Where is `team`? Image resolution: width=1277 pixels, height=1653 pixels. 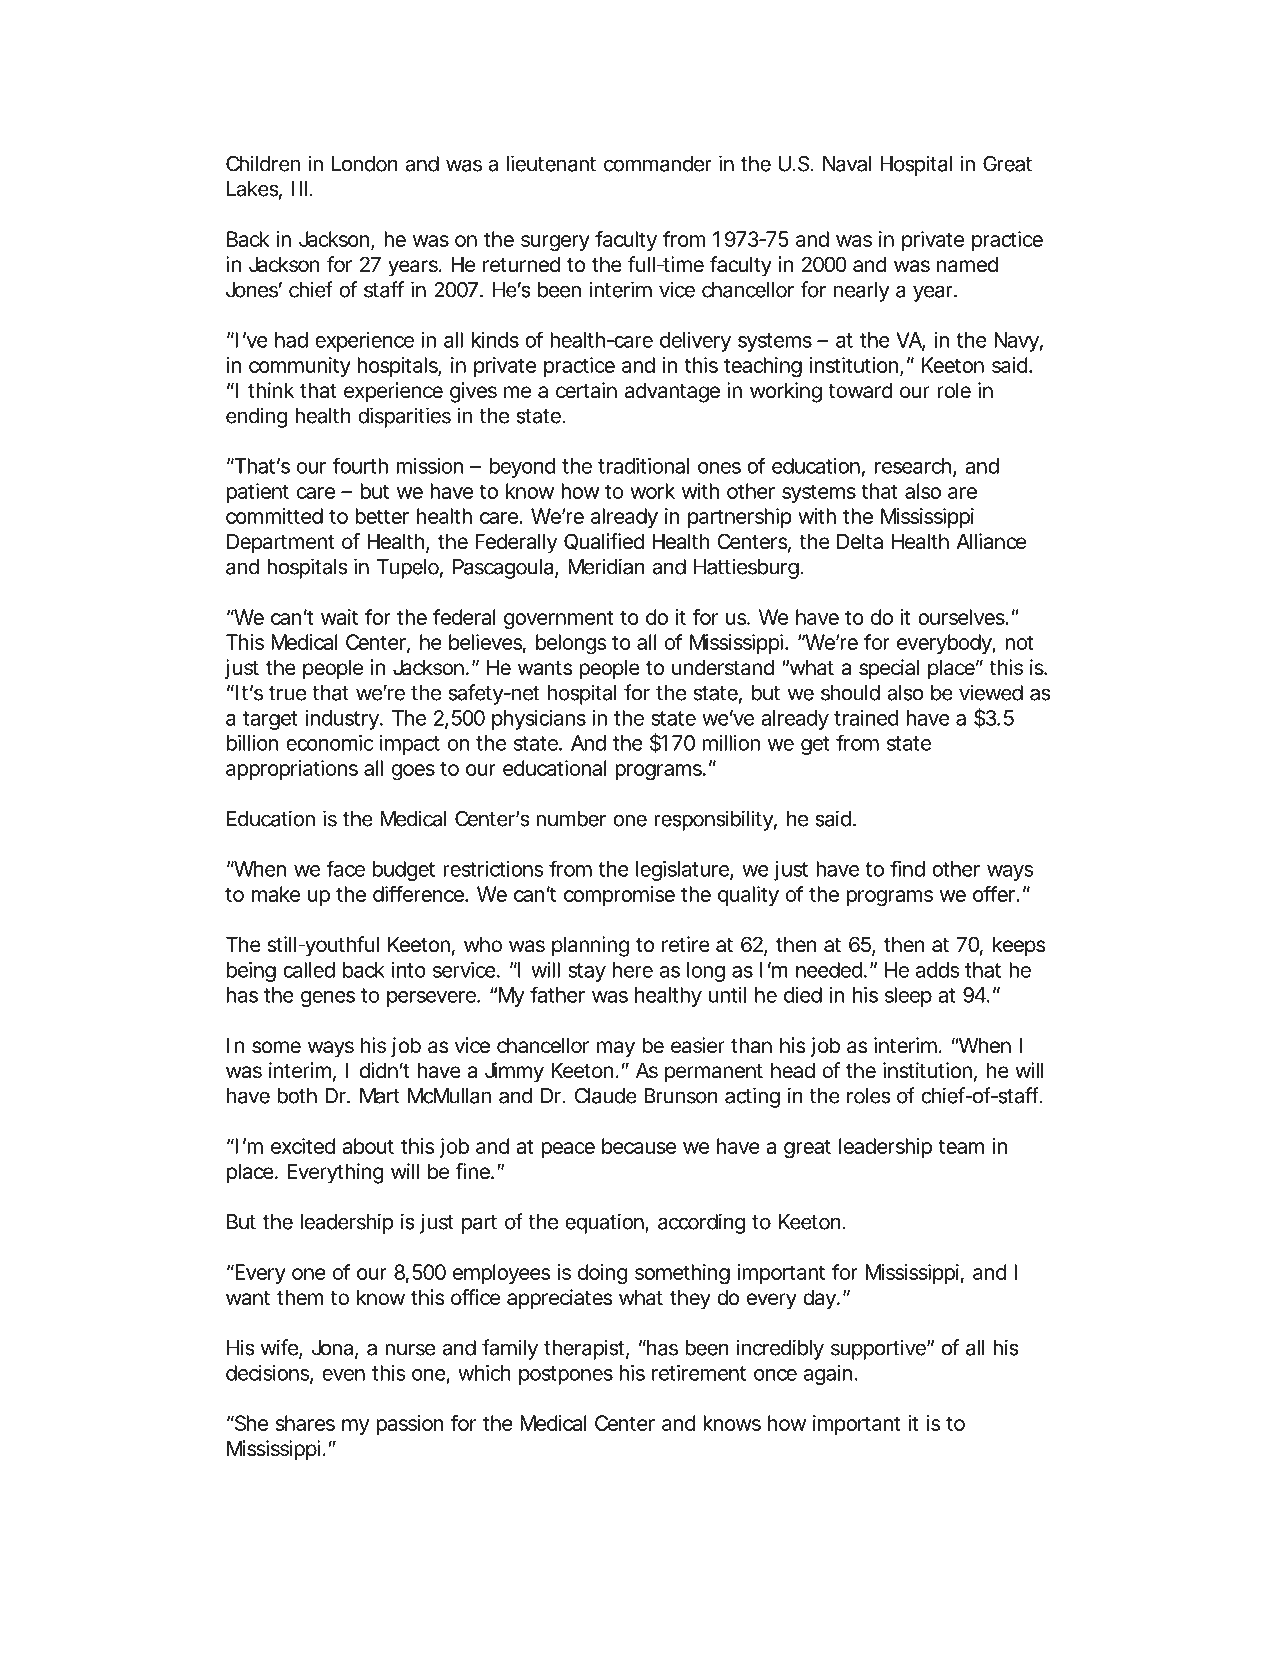
team is located at coordinates (961, 1146).
